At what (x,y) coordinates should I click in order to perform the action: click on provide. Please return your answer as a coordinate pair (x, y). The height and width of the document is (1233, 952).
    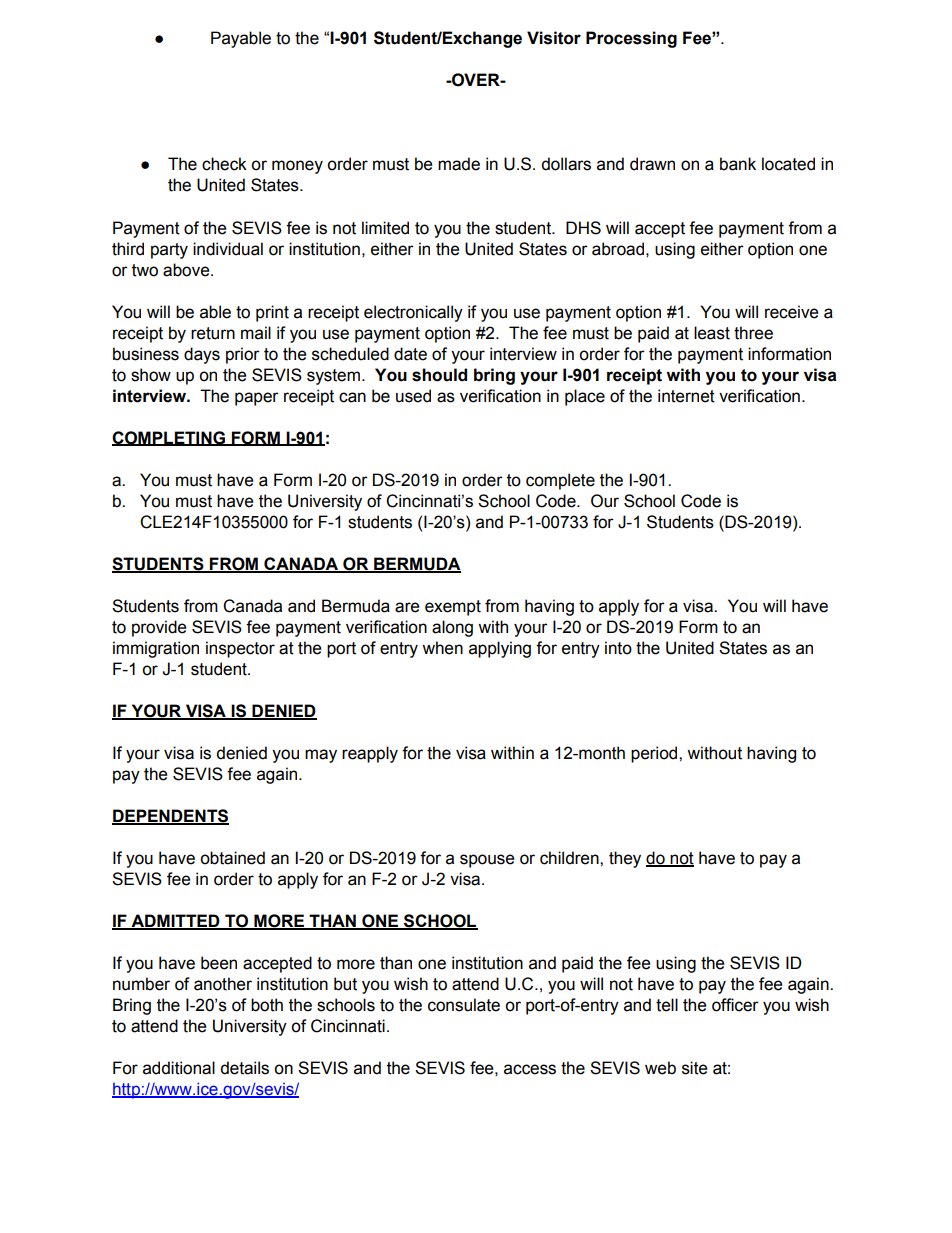
    Looking at the image, I should click on (159, 628).
